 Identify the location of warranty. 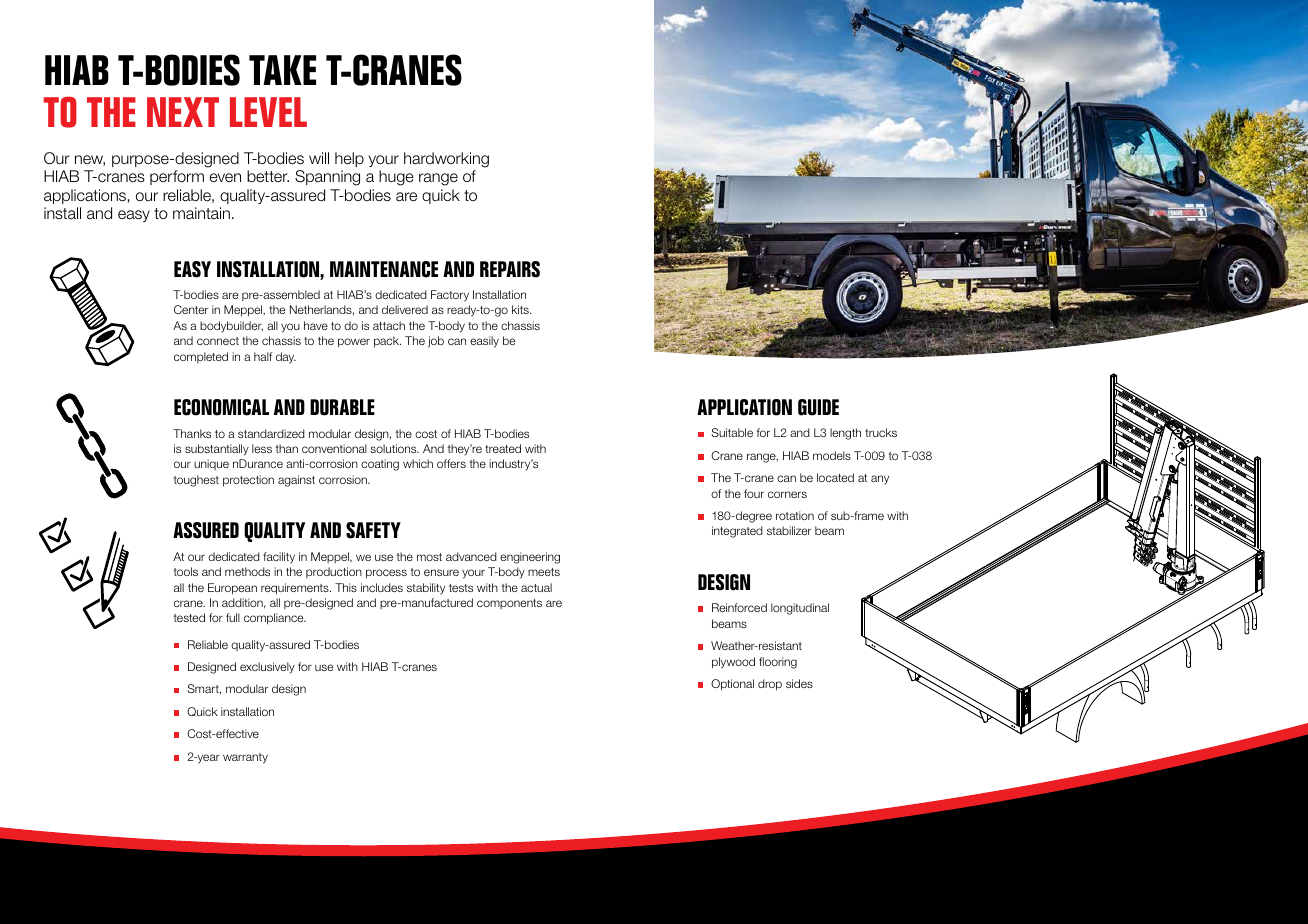
(245, 758).
